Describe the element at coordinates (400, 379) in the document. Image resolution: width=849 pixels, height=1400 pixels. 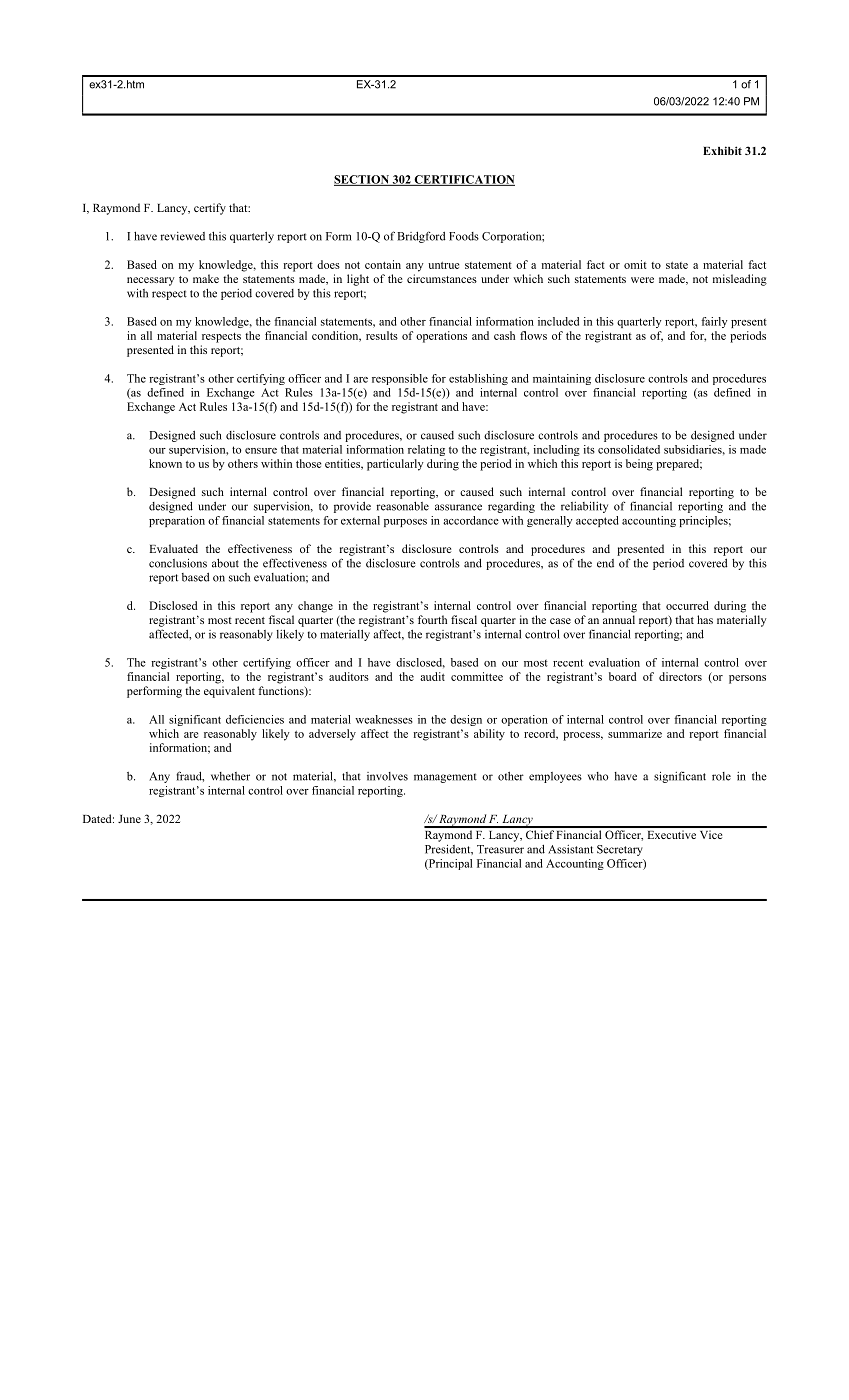
I see `responsible` at that location.
